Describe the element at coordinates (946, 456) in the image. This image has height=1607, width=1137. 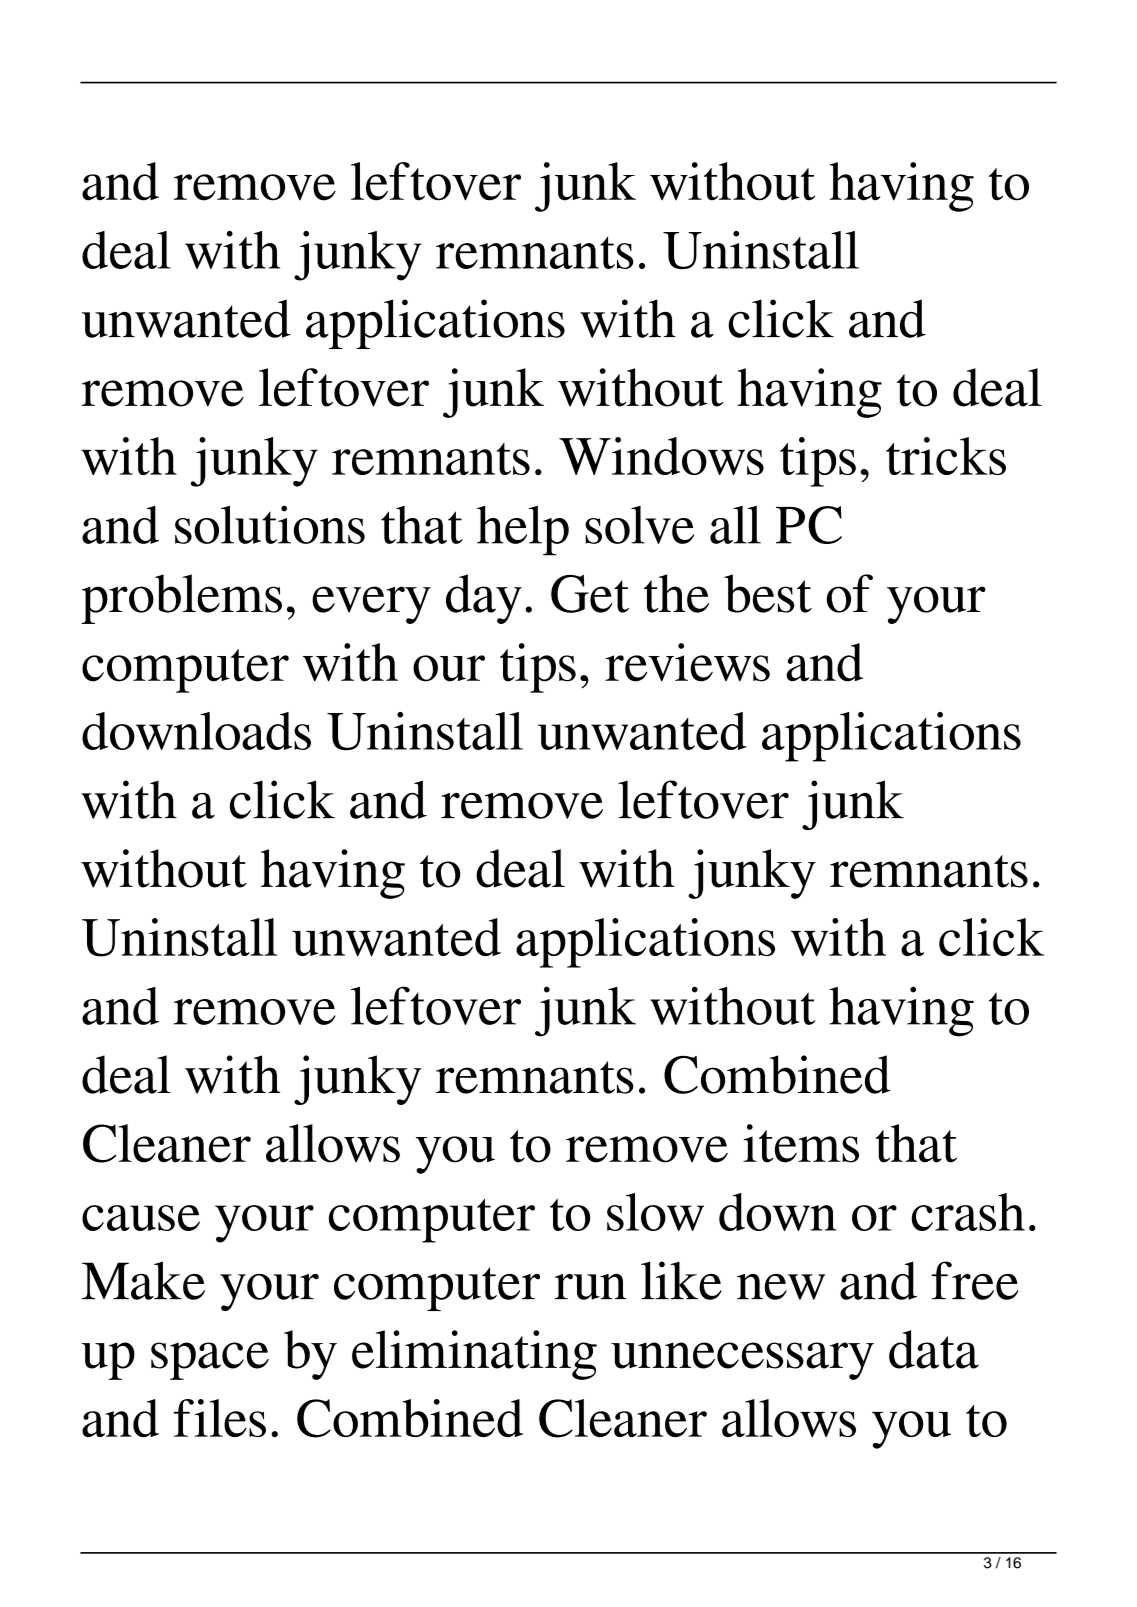
I see `tricks` at that location.
